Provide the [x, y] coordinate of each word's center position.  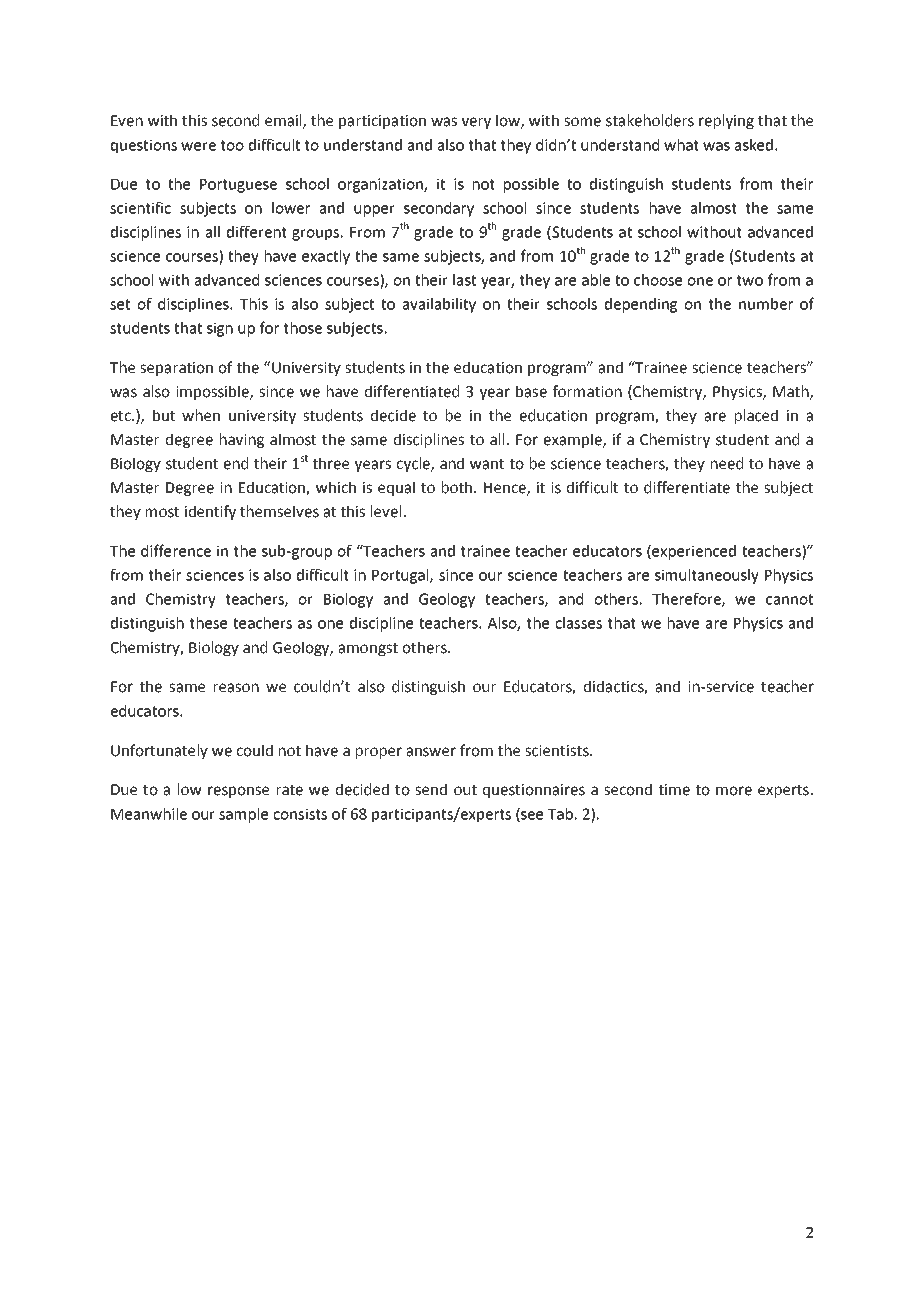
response [238, 792]
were [198, 146]
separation [176, 369]
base [531, 391]
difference [176, 550]
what [681, 145]
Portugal [401, 576]
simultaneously [707, 576]
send [431, 789]
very [476, 123]
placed [756, 416]
